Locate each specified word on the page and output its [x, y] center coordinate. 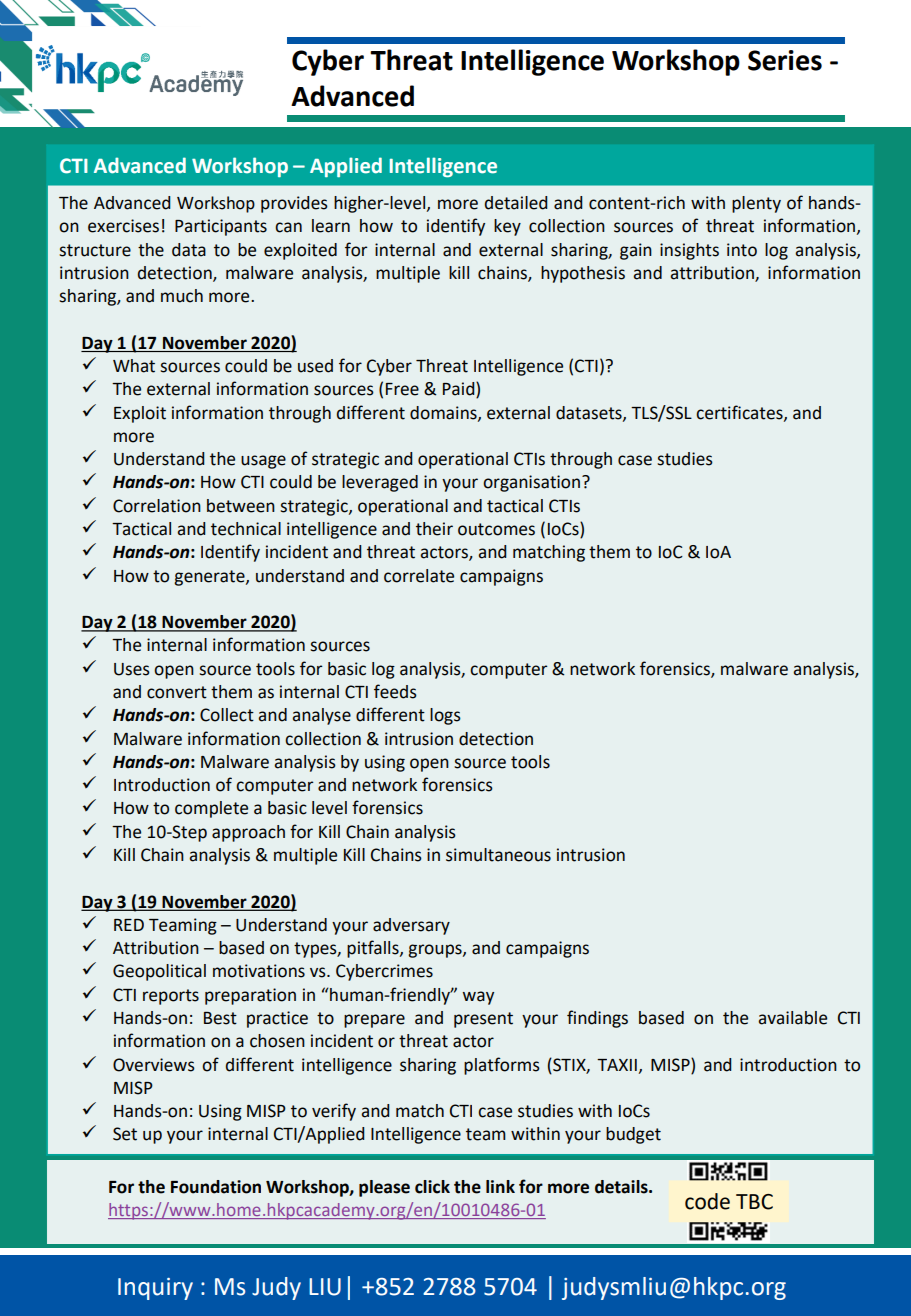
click [432, 1187]
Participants [221, 227]
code [707, 1201]
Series [785, 60]
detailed [516, 203]
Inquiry [155, 1289]
